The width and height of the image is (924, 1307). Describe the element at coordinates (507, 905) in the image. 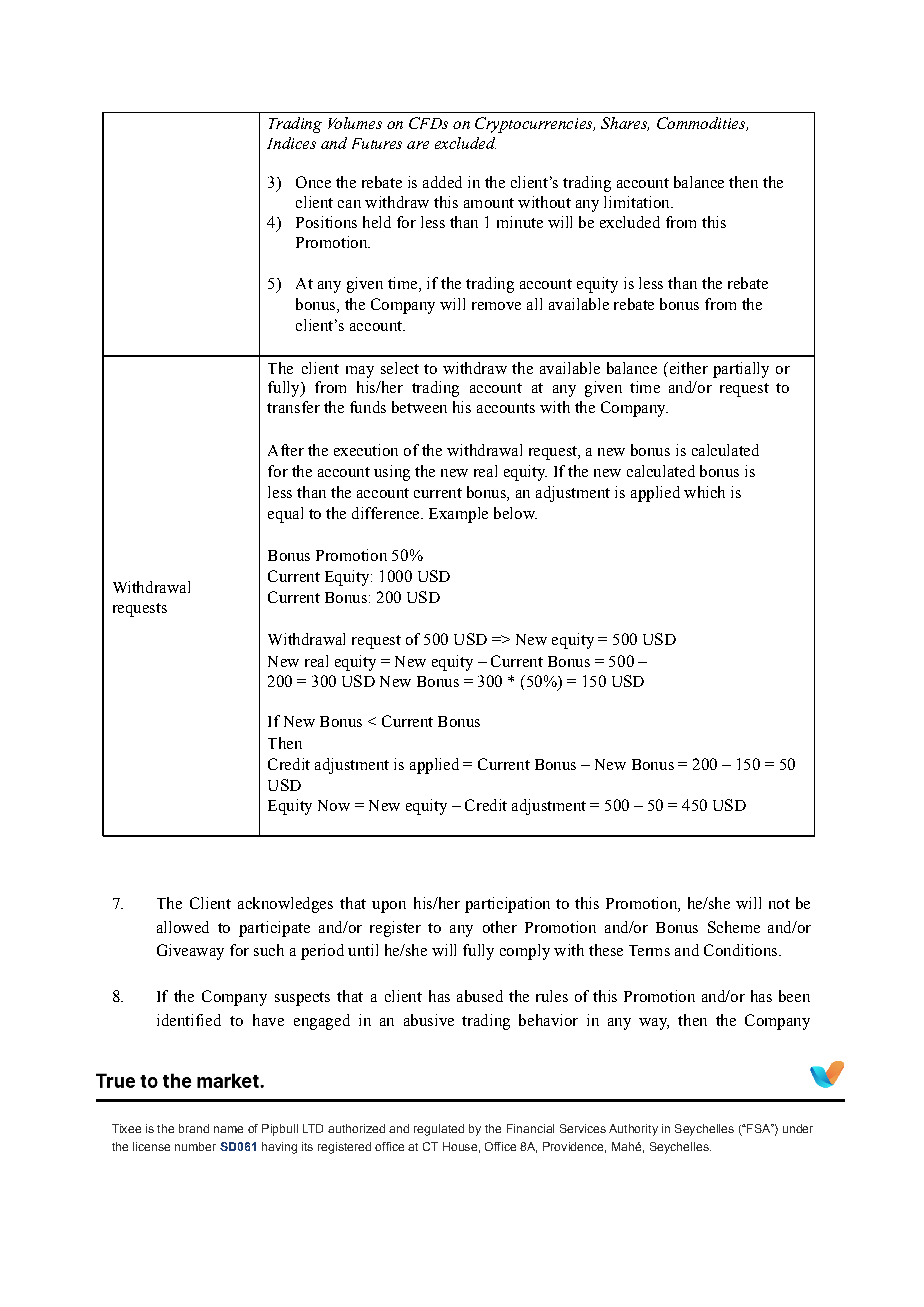

I see `participation` at that location.
